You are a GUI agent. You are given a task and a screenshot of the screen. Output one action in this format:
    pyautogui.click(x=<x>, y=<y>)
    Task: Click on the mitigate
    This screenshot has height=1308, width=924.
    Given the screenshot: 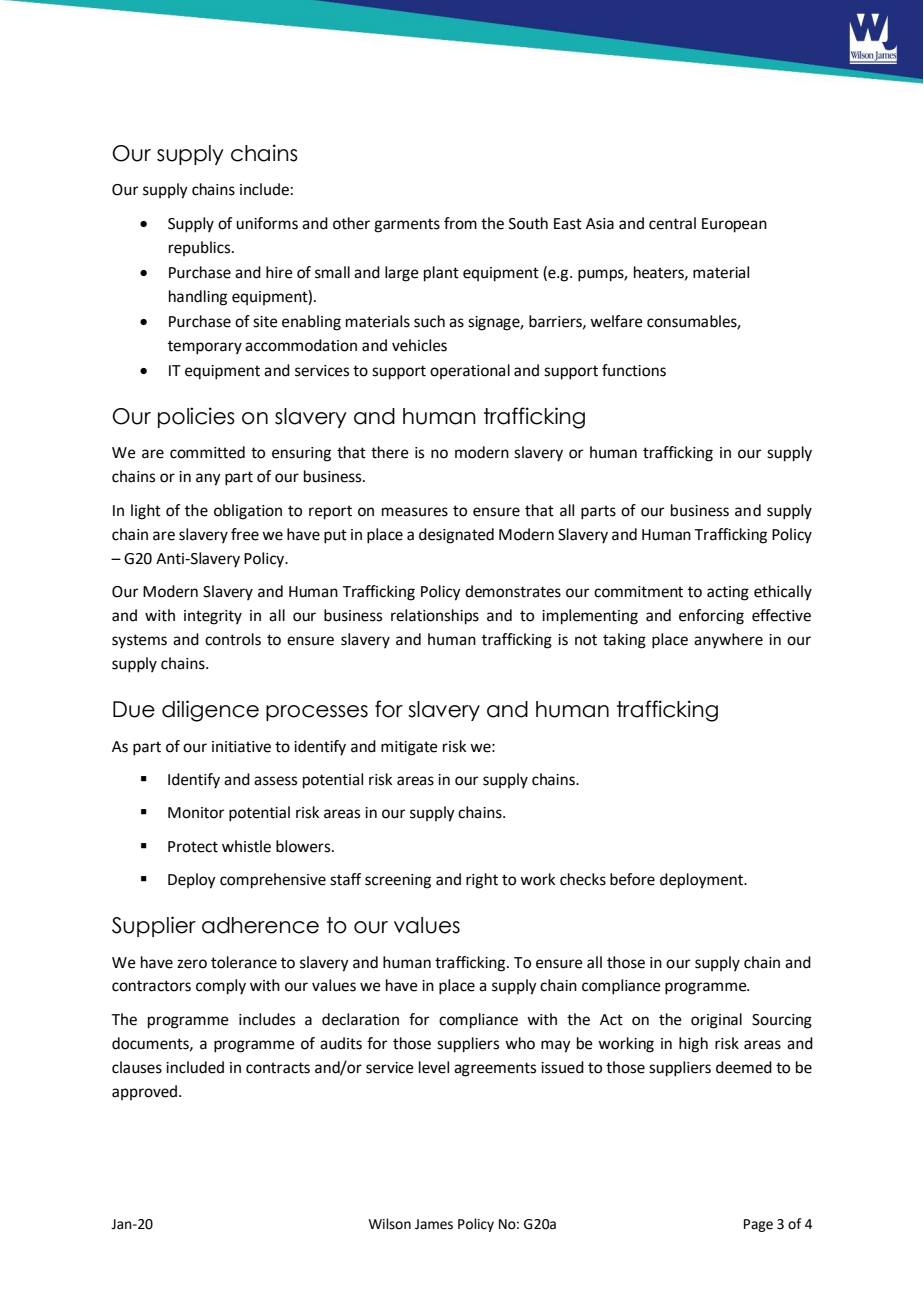 What is the action you would take?
    pyautogui.click(x=409, y=748)
